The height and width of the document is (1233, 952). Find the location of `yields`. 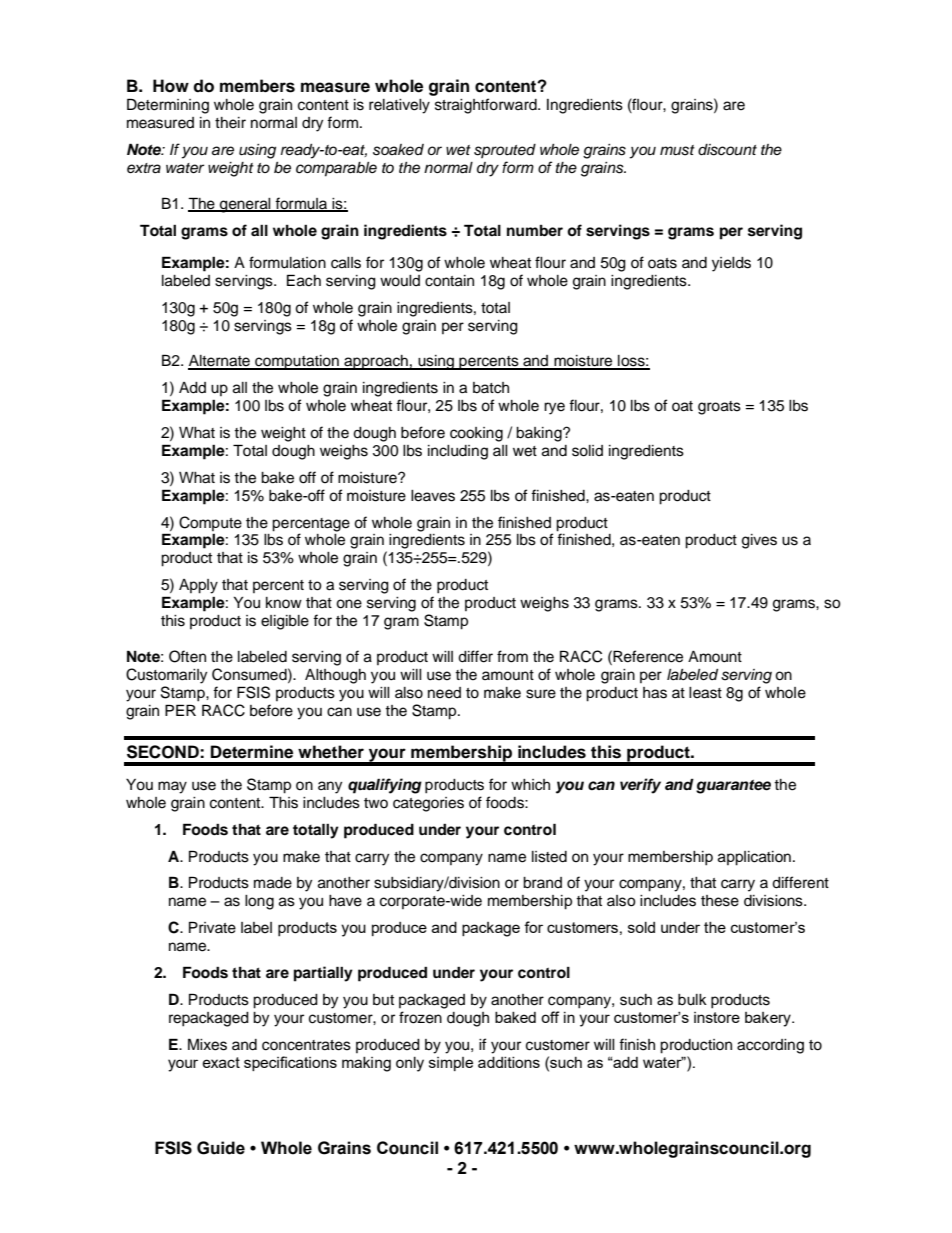

yields is located at coordinates (731, 264).
